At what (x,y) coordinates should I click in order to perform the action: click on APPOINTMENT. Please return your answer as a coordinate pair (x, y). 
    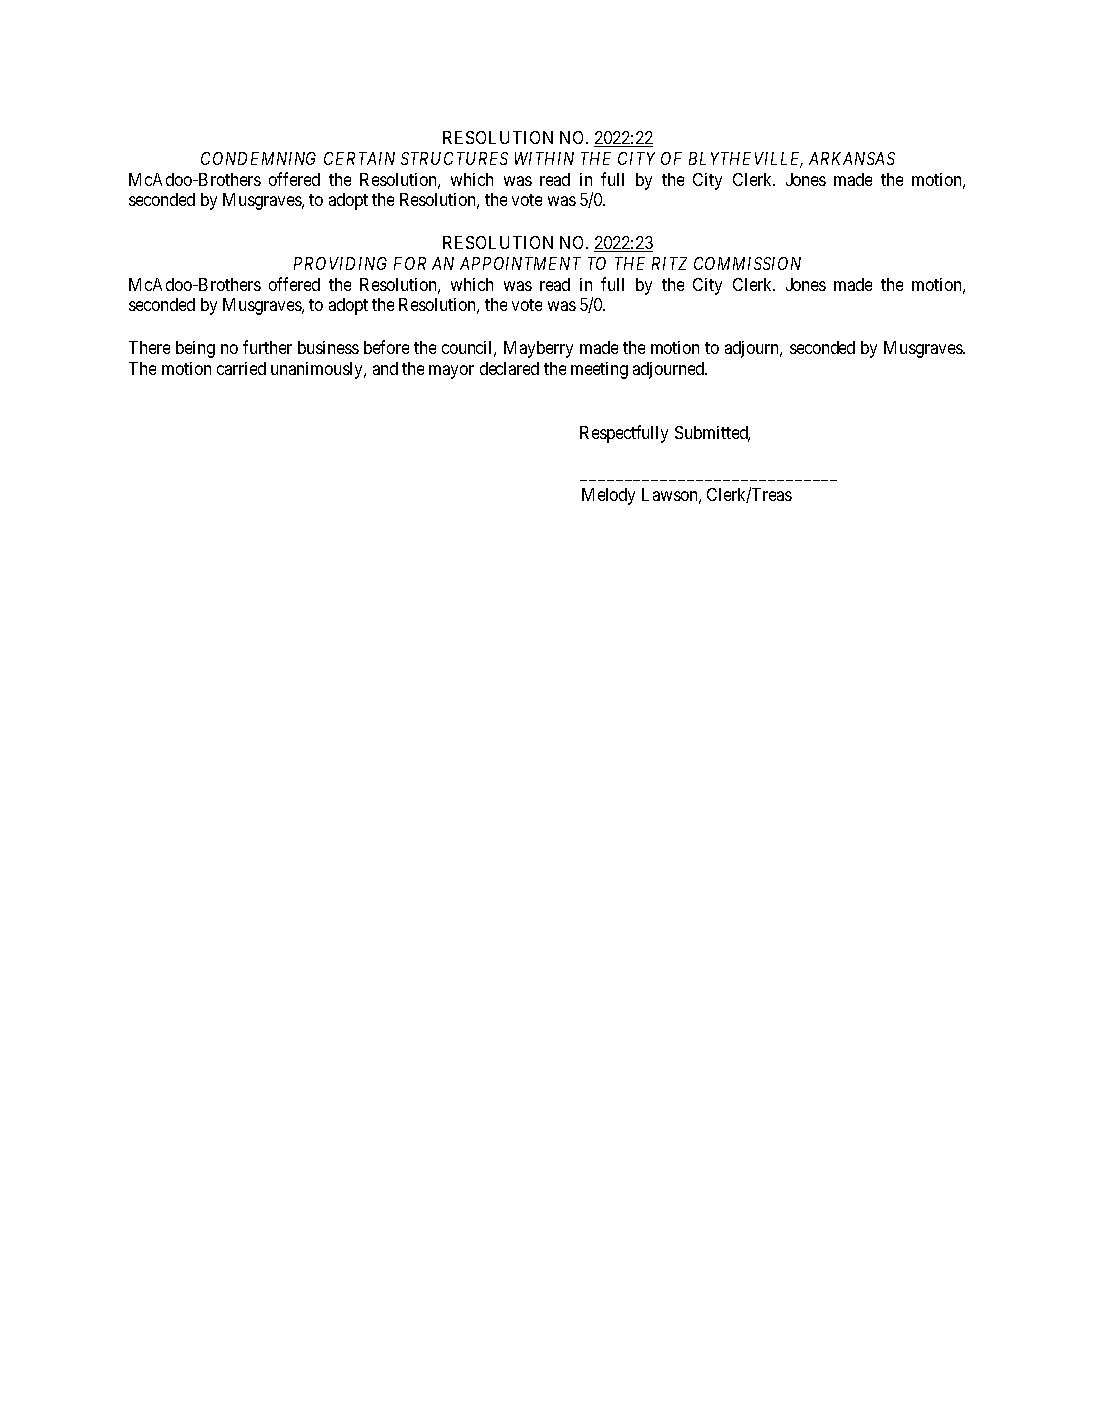
    Looking at the image, I should click on (520, 263).
